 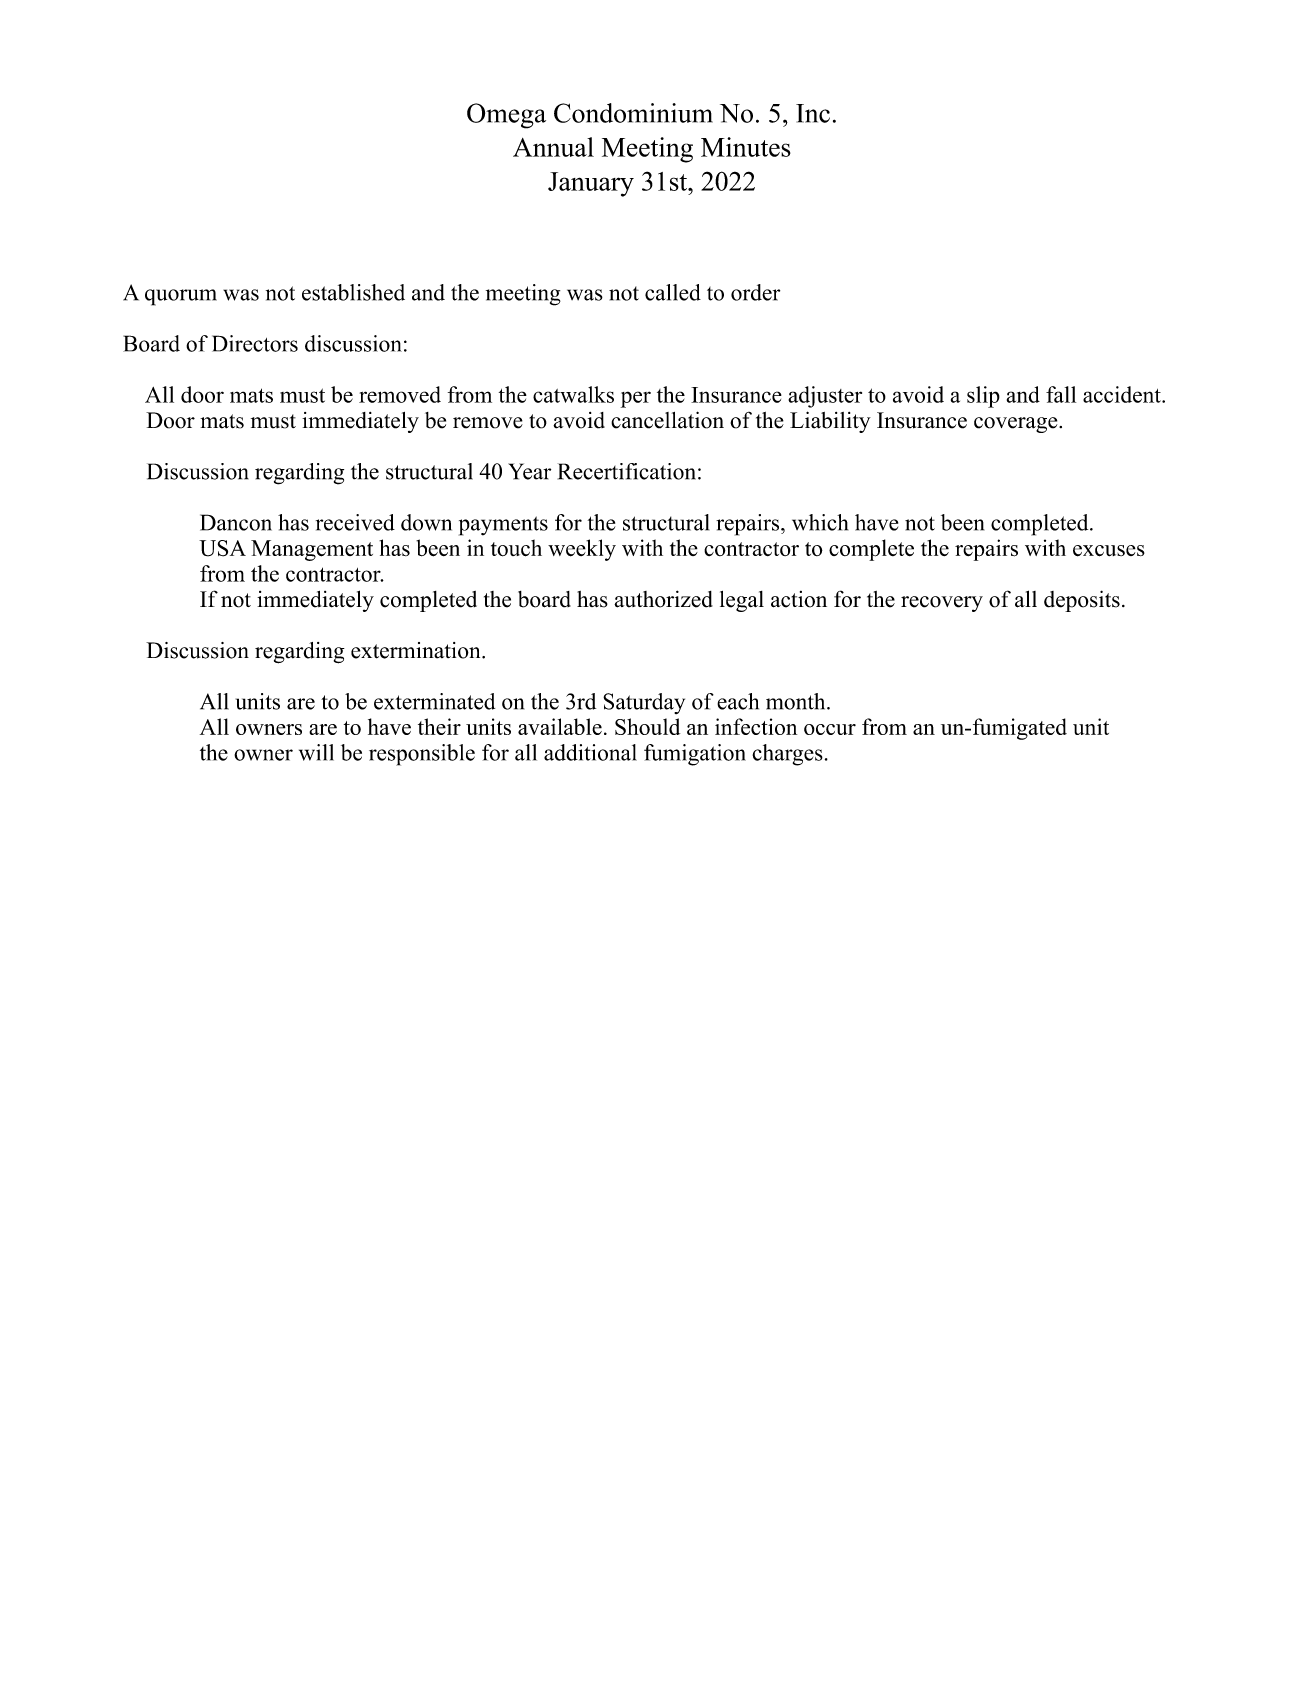 What do you see at coordinates (667, 420) in the screenshot?
I see `cancellation` at bounding box center [667, 420].
